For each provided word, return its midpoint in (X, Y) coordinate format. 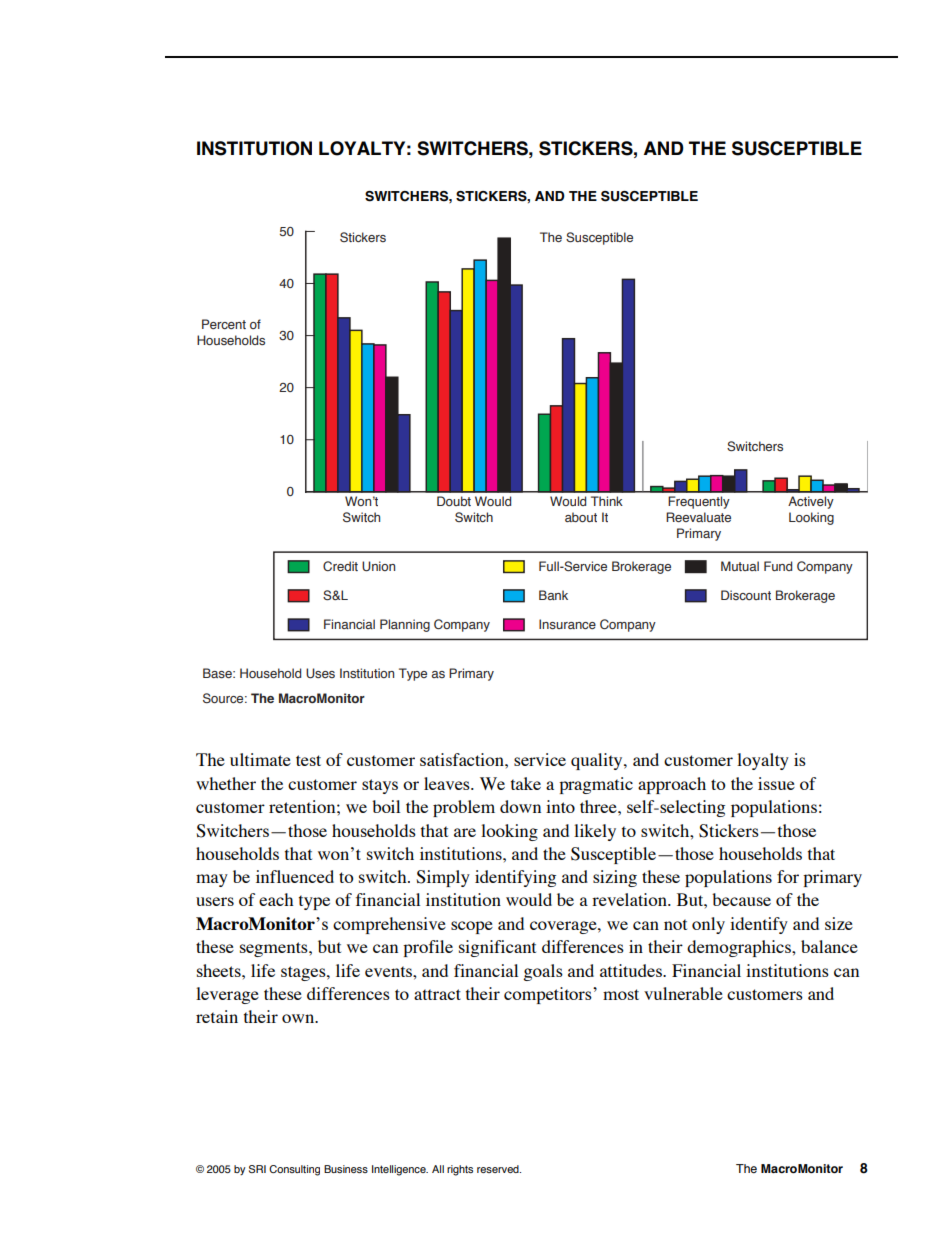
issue (776, 783)
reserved (499, 1169)
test (308, 760)
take (526, 783)
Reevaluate (698, 517)
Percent (224, 324)
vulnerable (683, 993)
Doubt (454, 501)
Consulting (294, 1170)
